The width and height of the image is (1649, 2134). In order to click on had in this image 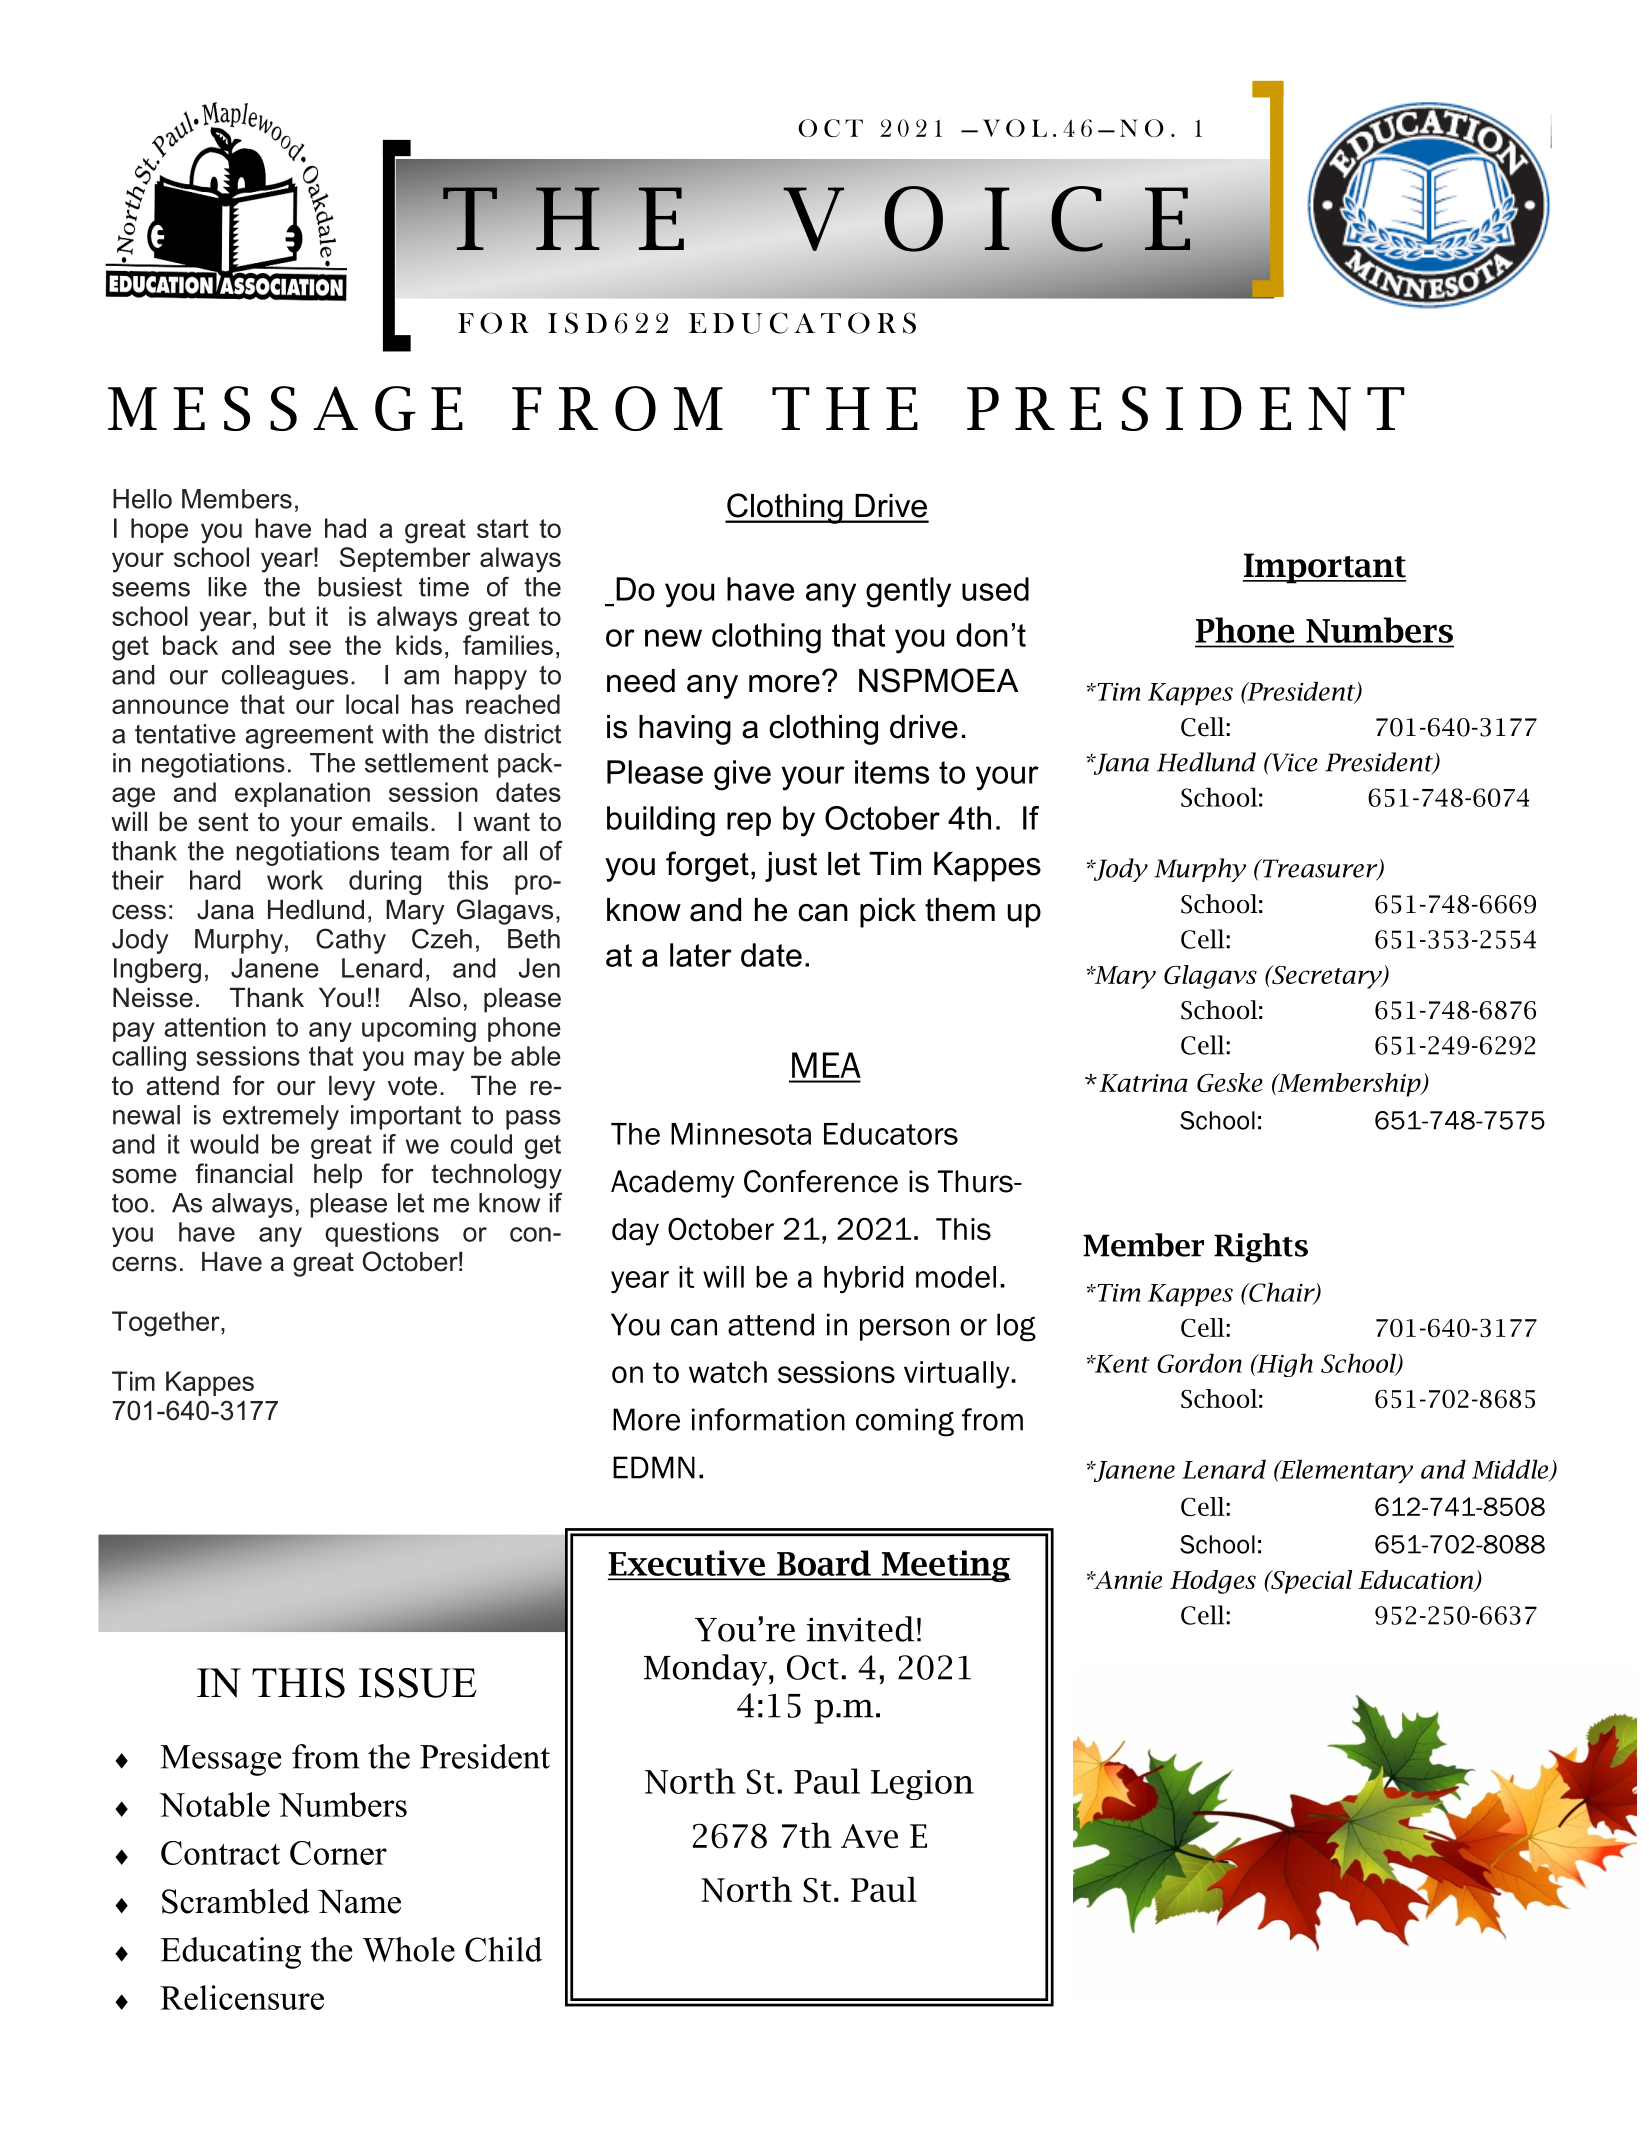, I will do `click(345, 528)`.
